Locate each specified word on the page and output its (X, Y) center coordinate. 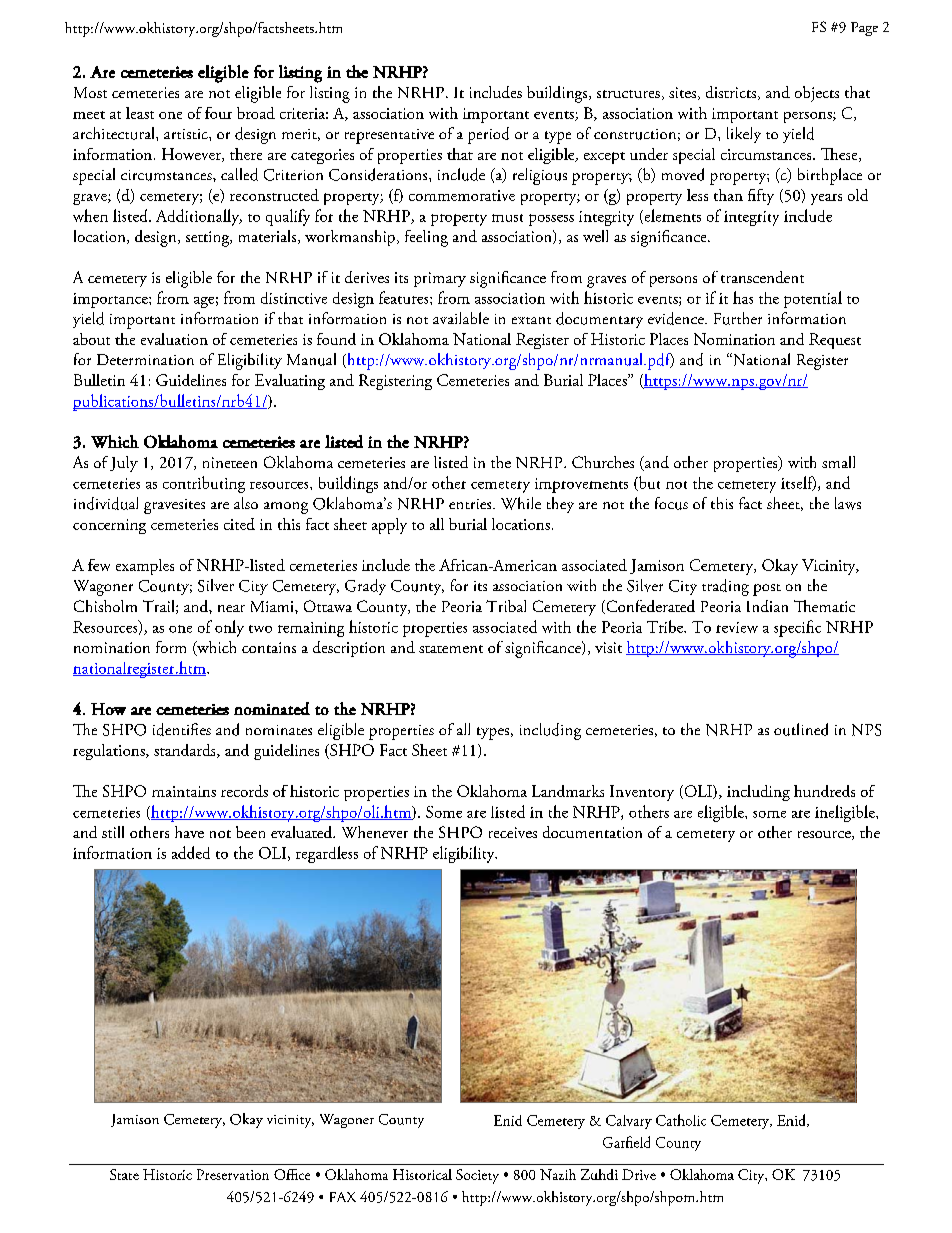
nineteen (230, 462)
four (218, 113)
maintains (184, 791)
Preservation (233, 1174)
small (838, 462)
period (488, 135)
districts (732, 93)
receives (513, 832)
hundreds (824, 791)
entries (471, 504)
